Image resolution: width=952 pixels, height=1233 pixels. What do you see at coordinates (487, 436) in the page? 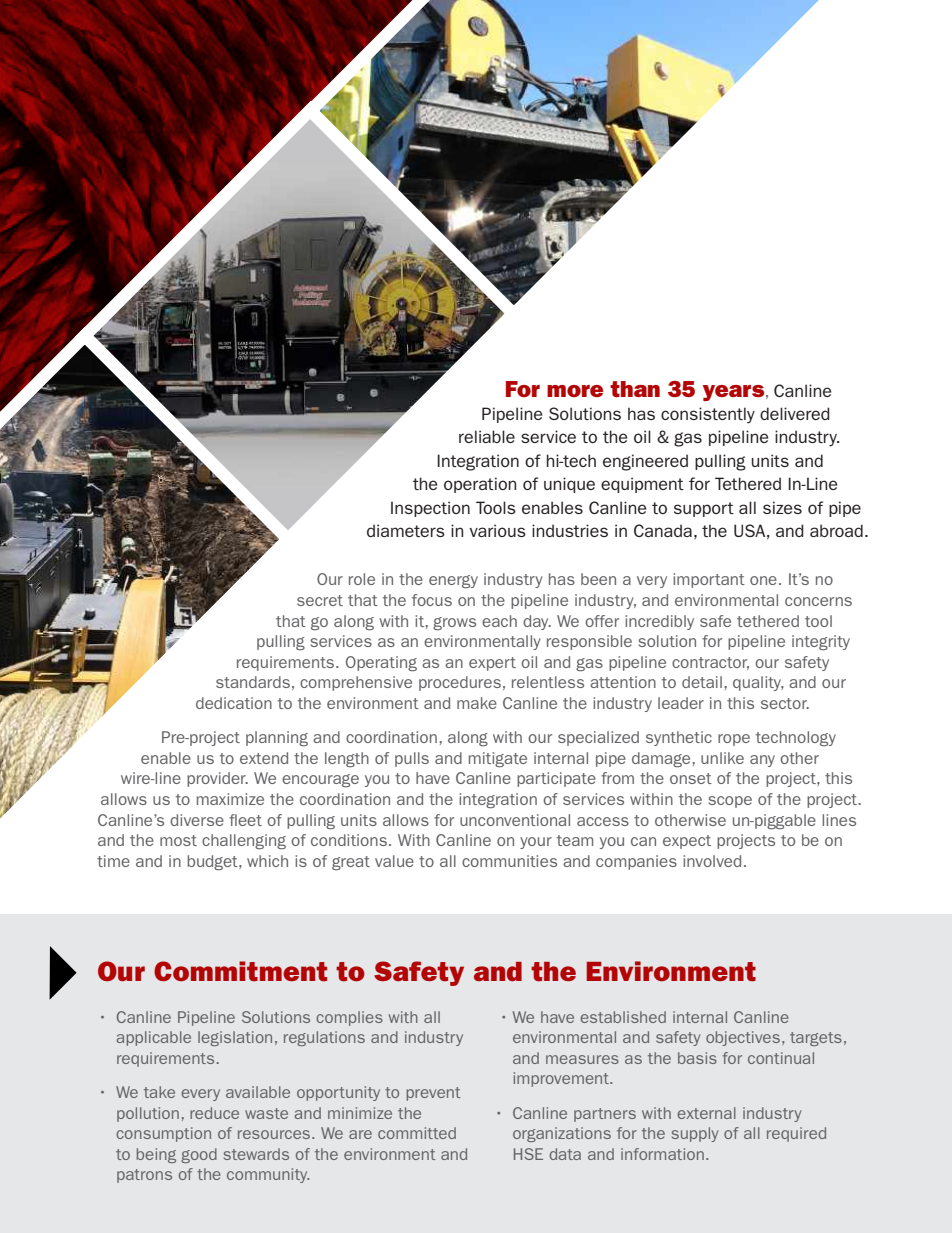
I see `reliable` at bounding box center [487, 436].
